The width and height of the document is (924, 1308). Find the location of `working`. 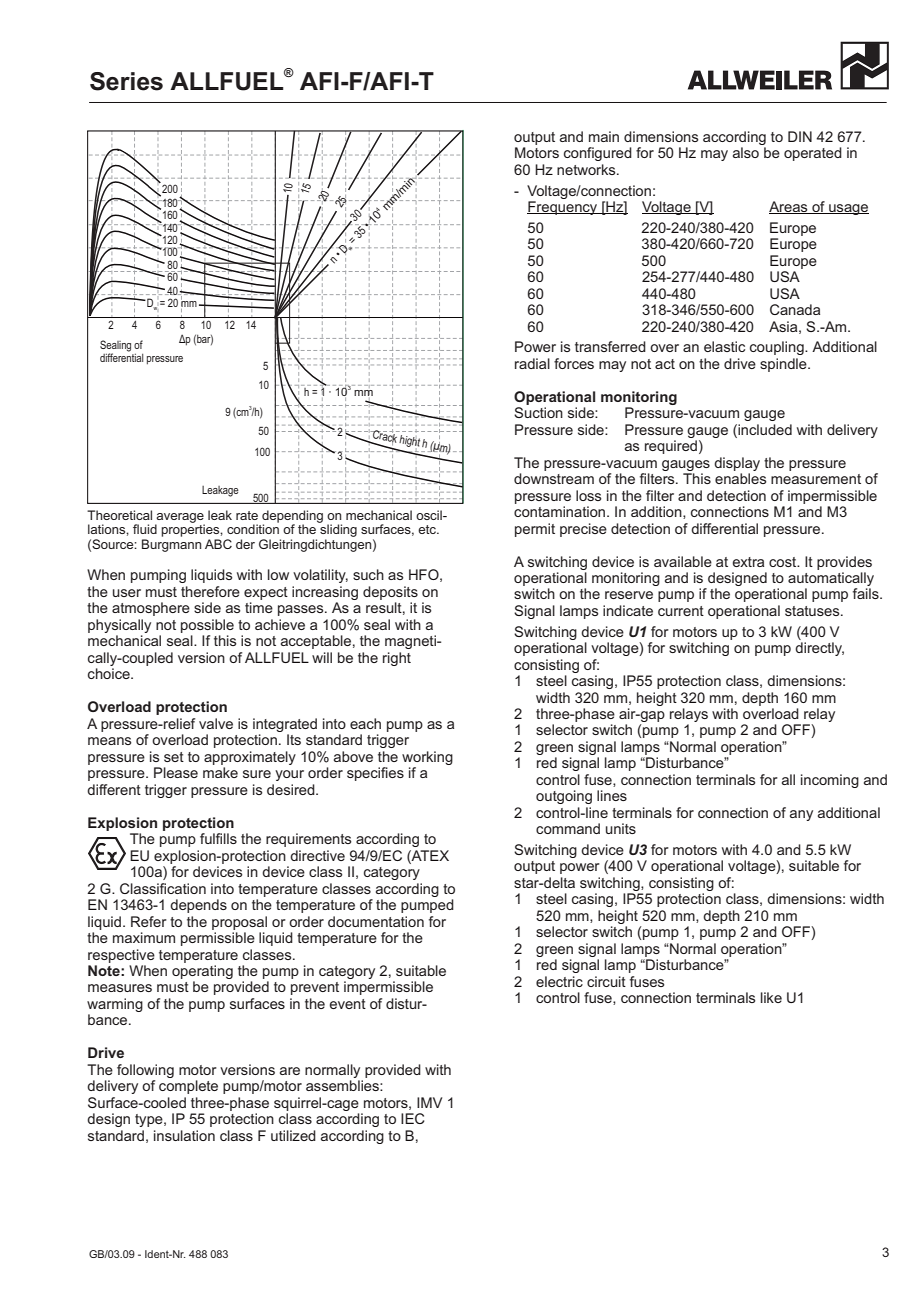

working is located at coordinates (427, 758).
